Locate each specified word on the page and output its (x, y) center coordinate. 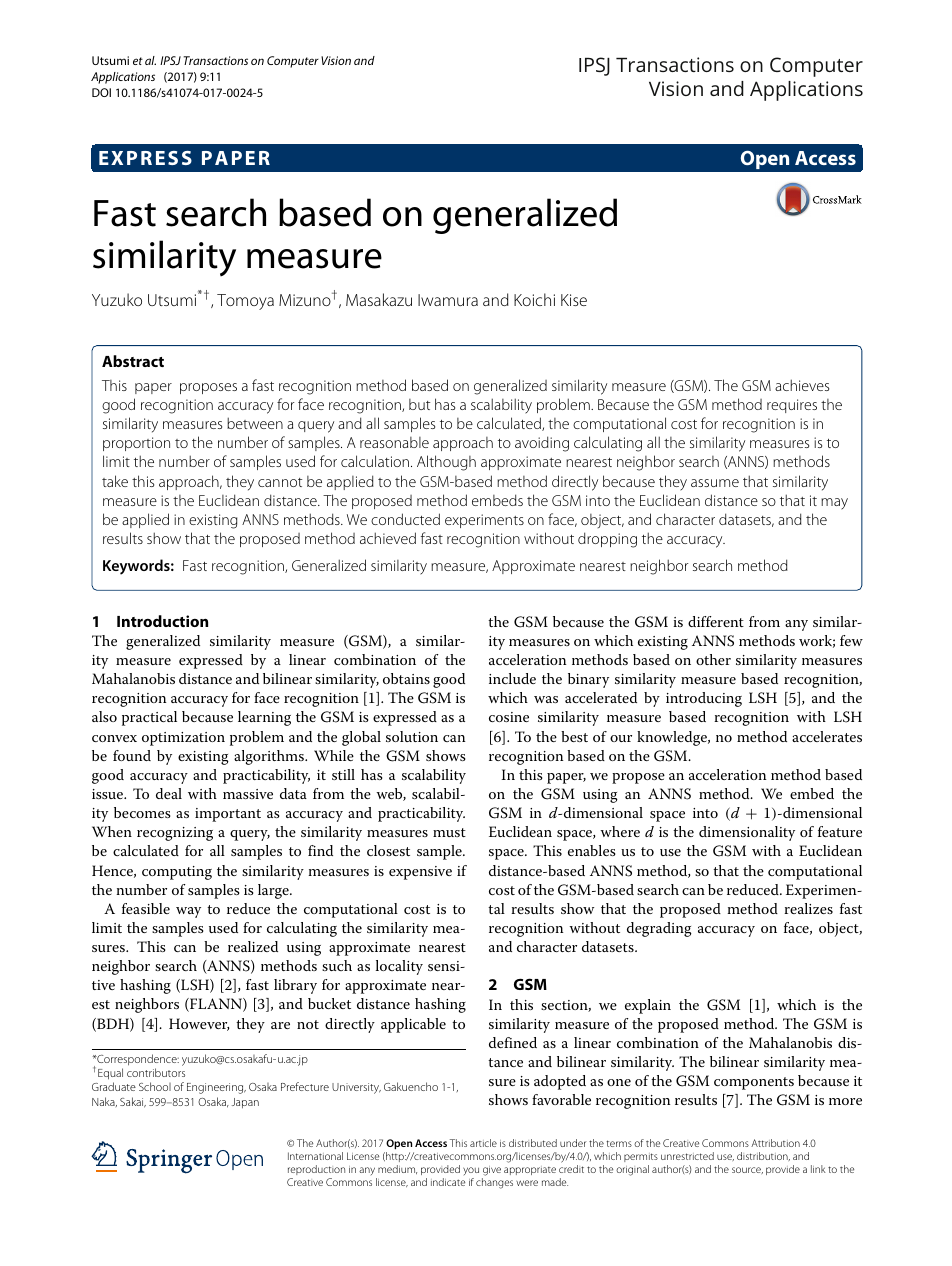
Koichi (534, 299)
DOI (101, 92)
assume (715, 483)
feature (840, 831)
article (483, 1143)
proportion (136, 444)
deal (169, 793)
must (449, 832)
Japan (245, 1103)
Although (446, 463)
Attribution (775, 1143)
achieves (802, 385)
